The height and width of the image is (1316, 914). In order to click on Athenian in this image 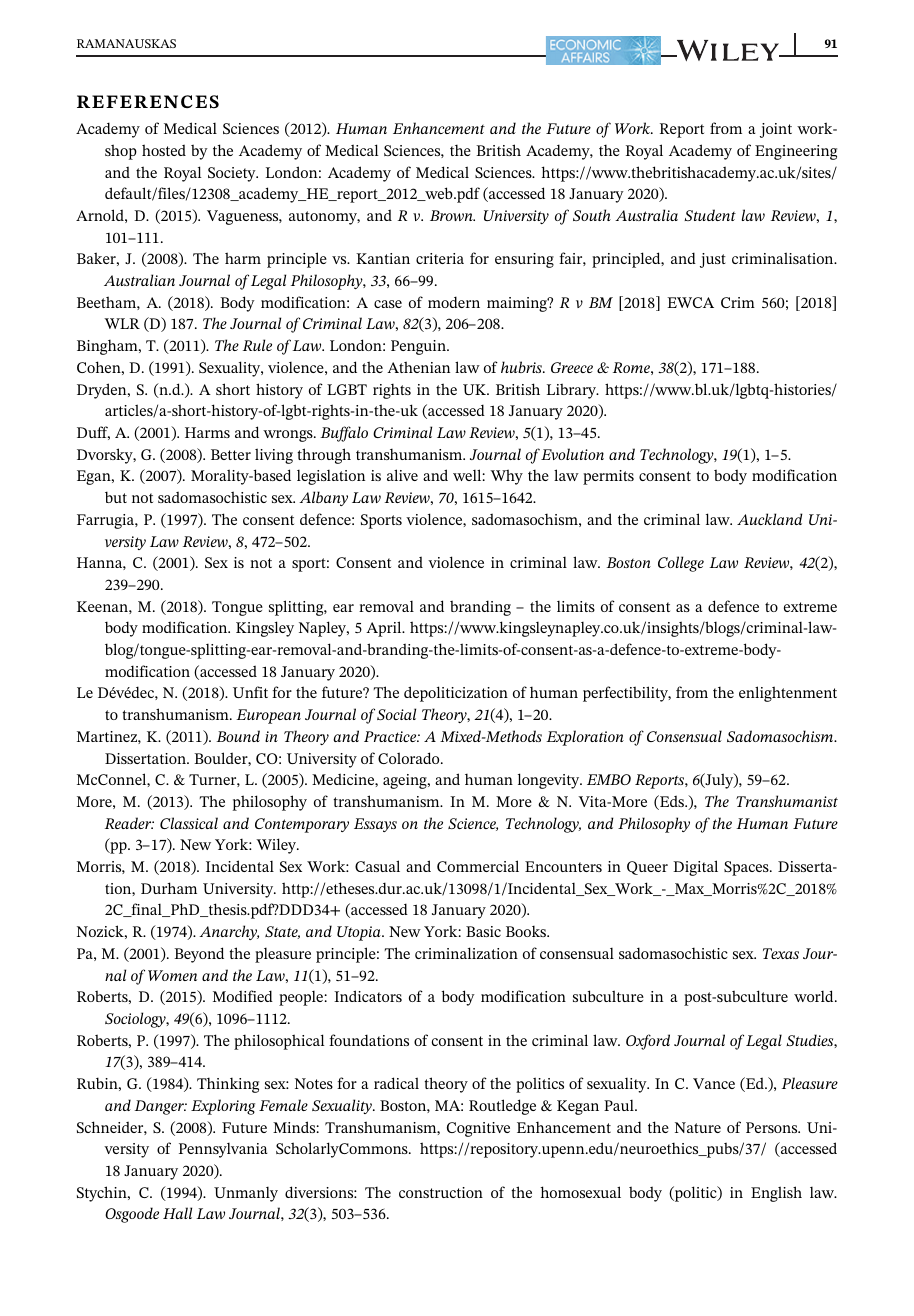, I will do `click(418, 367)`.
